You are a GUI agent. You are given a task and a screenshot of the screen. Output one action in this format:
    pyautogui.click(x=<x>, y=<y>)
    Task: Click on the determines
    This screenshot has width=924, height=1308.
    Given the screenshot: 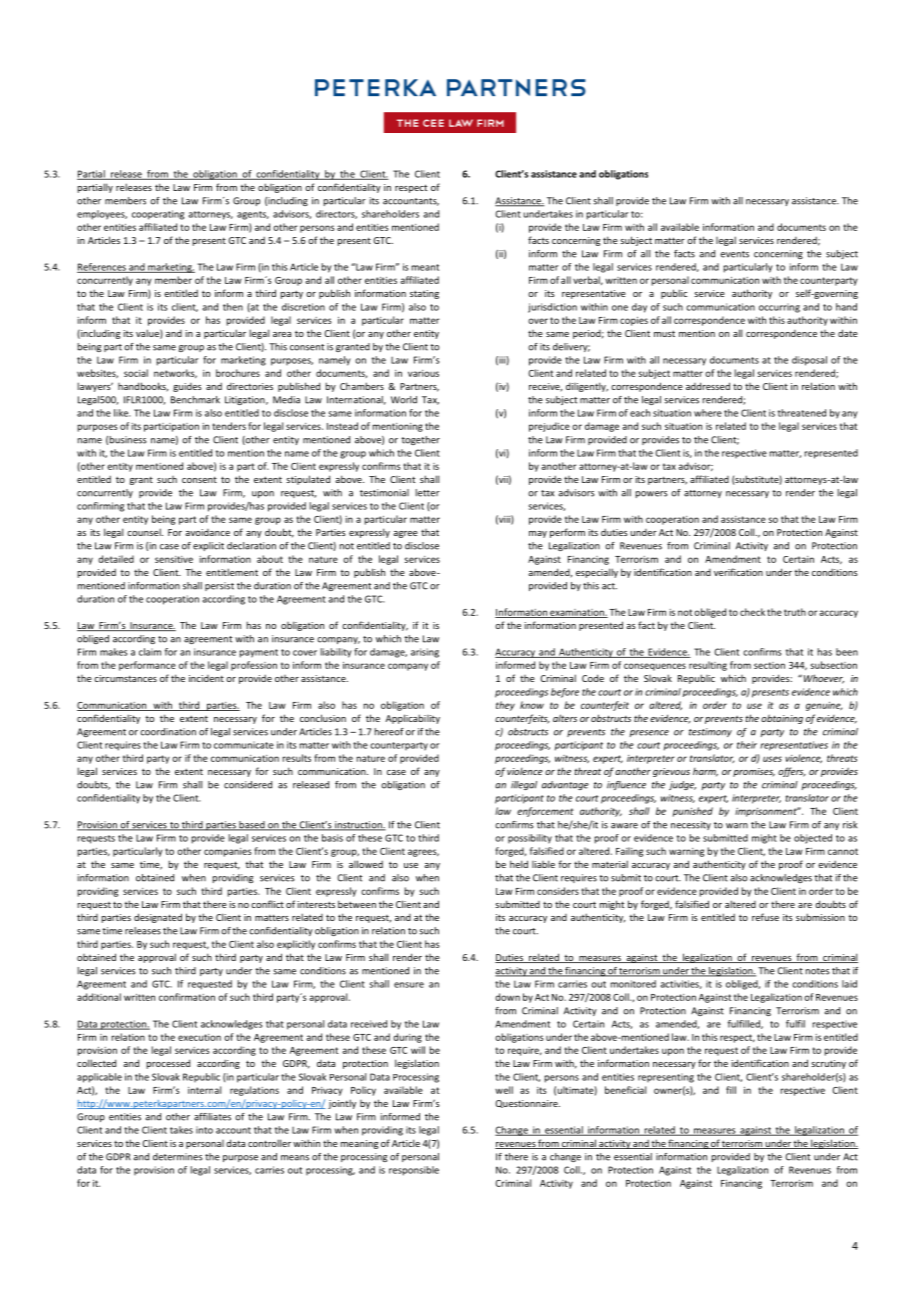 What is the action you would take?
    pyautogui.click(x=177, y=1157)
